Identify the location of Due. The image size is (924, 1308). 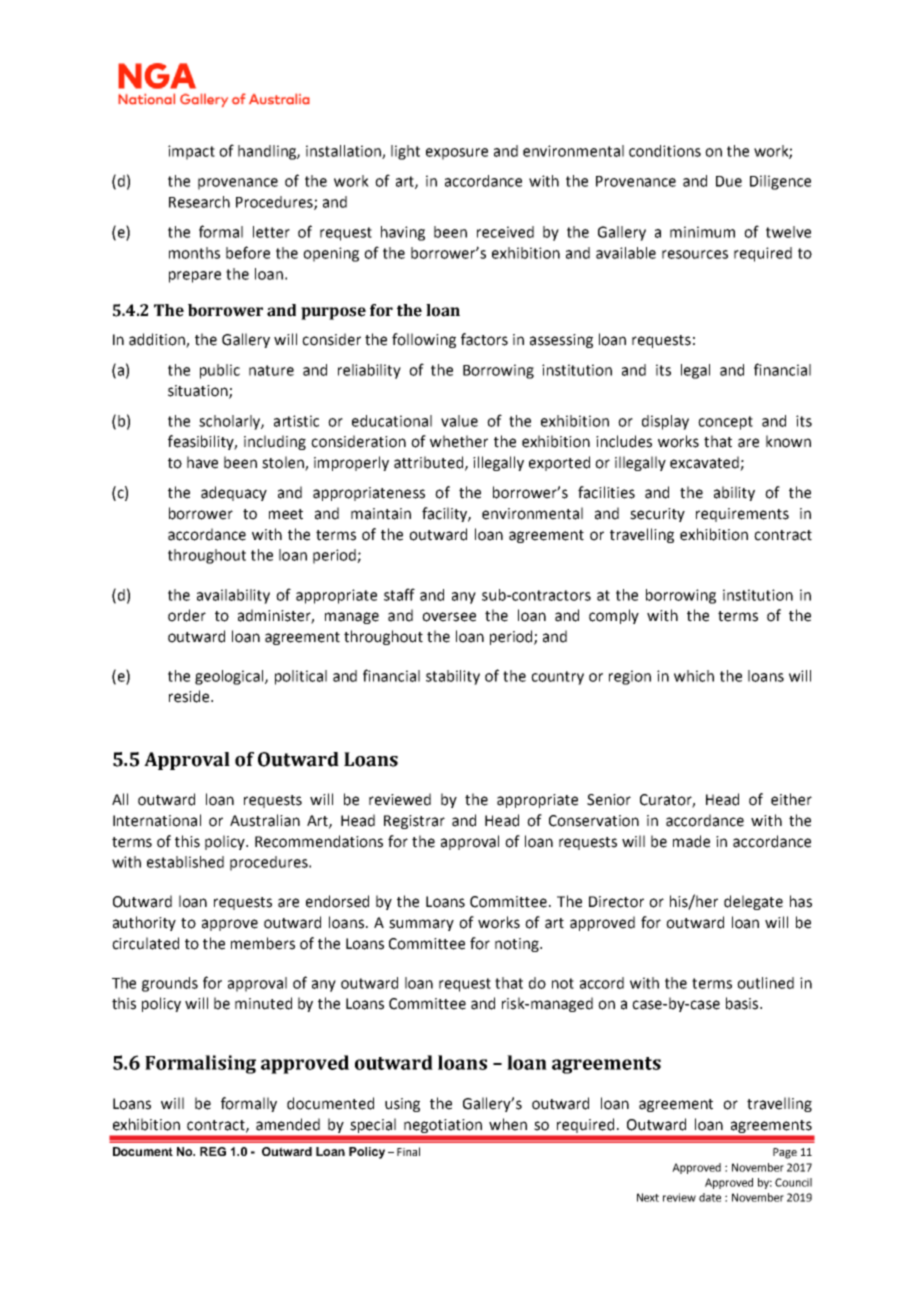
(729, 181).
